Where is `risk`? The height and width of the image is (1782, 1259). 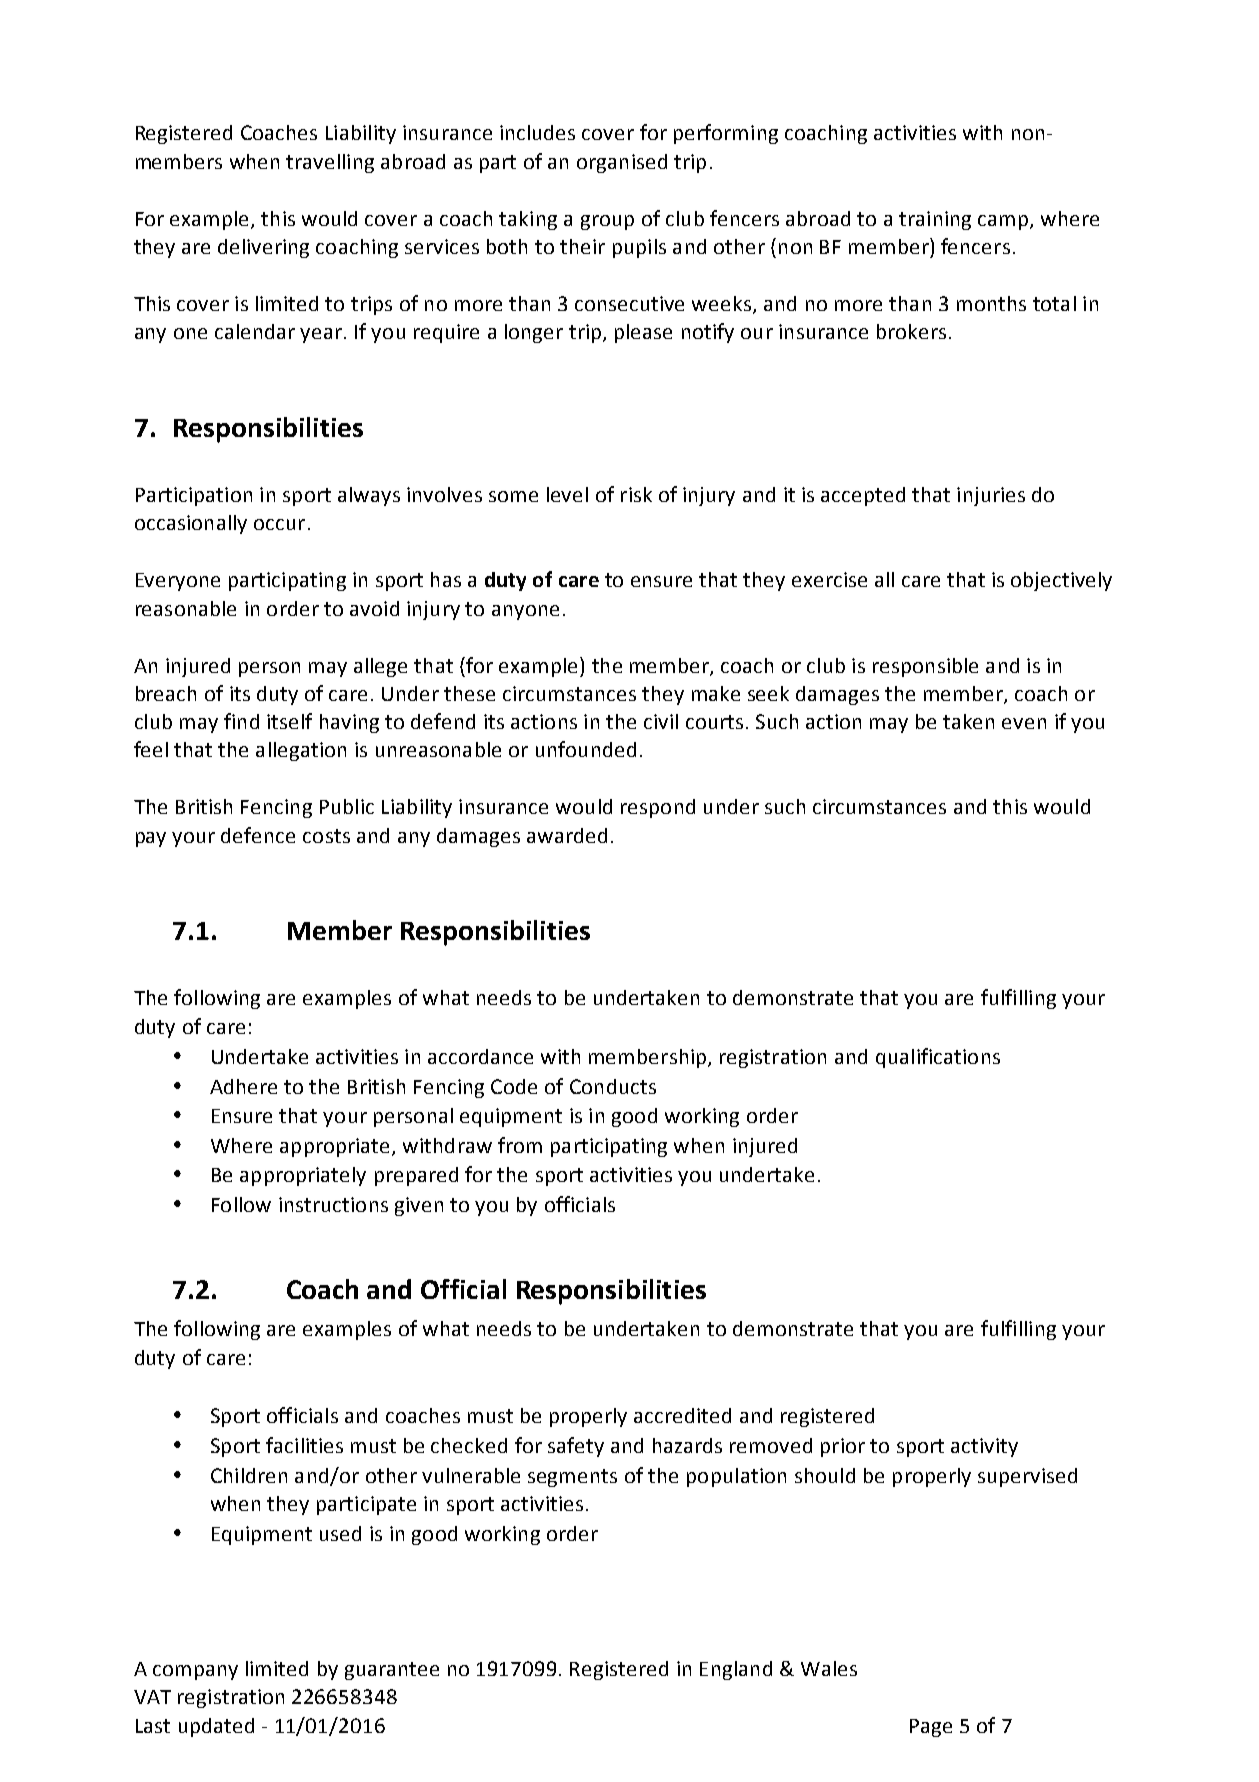
risk is located at coordinates (636, 494).
